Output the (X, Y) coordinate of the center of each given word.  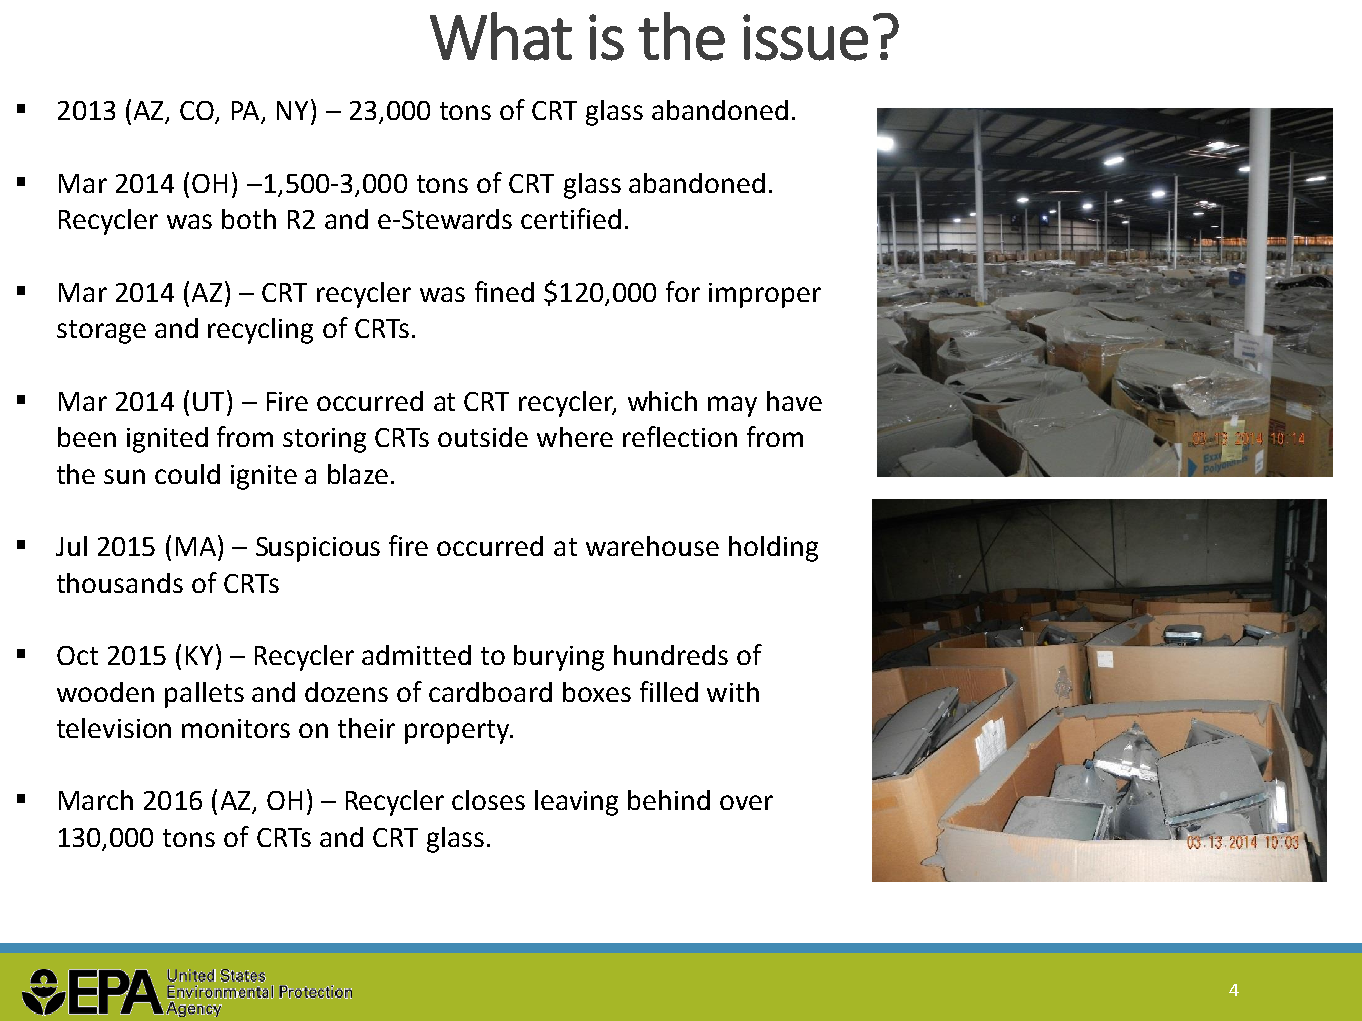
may (732, 406)
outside (483, 437)
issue (805, 37)
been (87, 437)
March (96, 800)
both (249, 219)
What (501, 36)
